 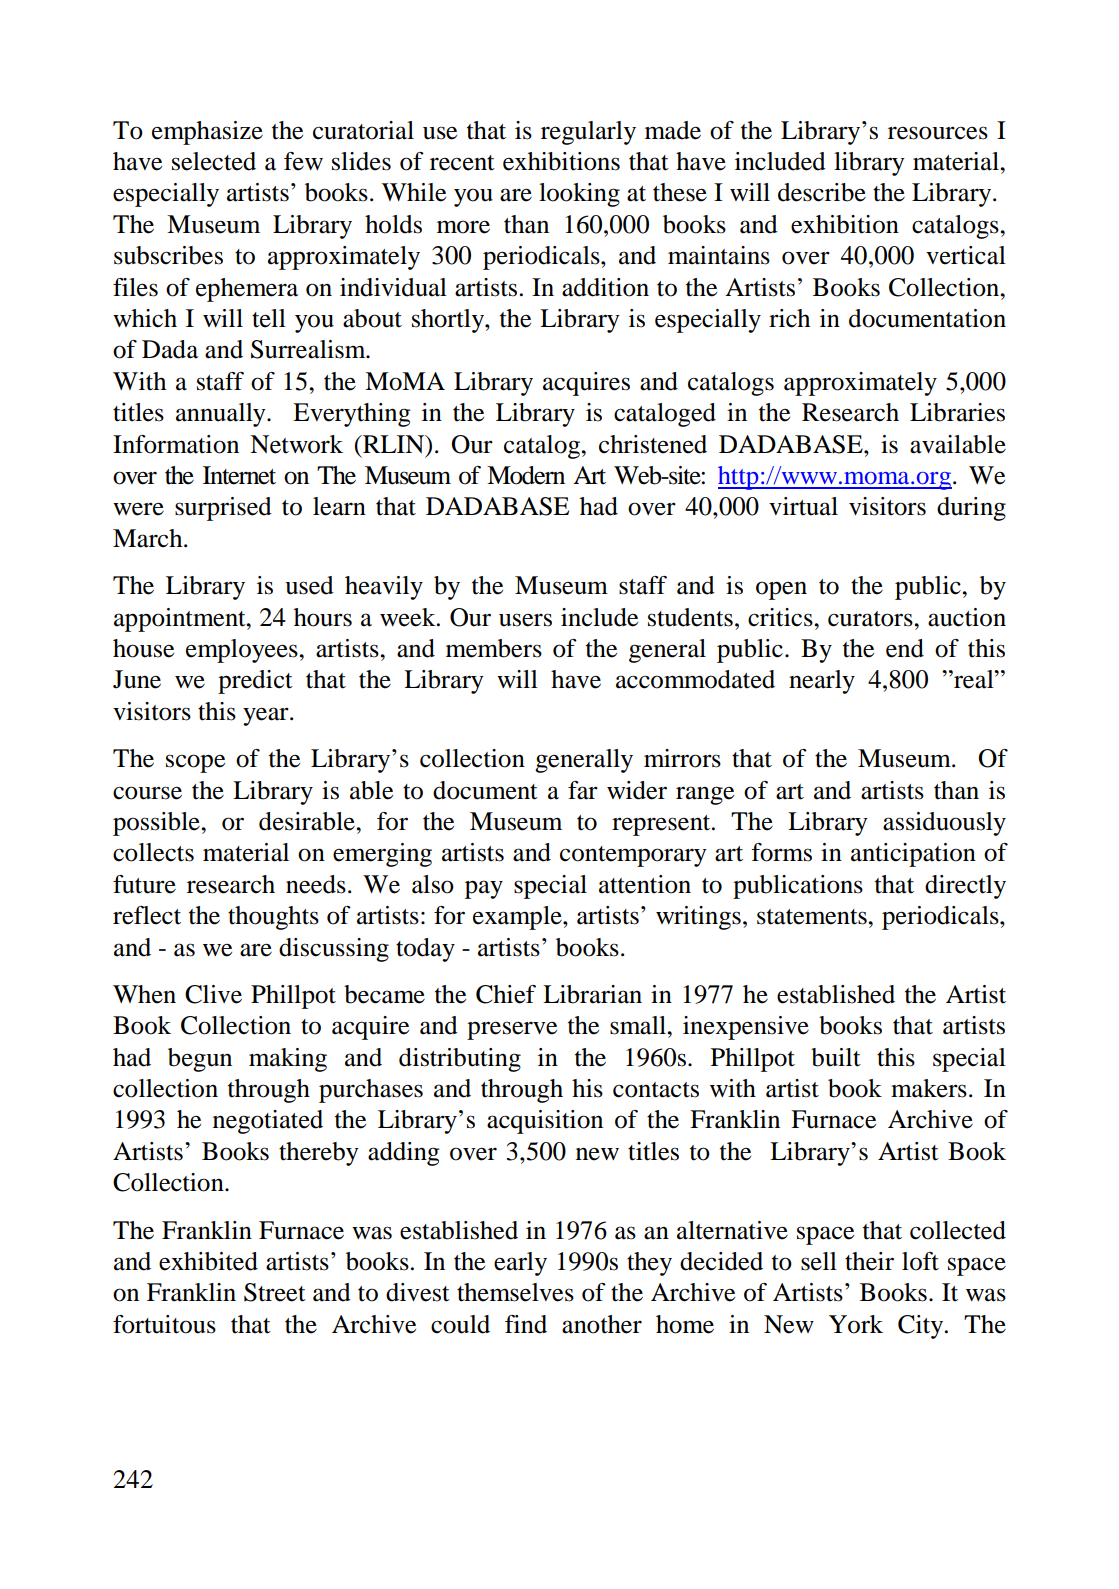 What do you see at coordinates (275, 1292) in the screenshot?
I see `Street` at bounding box center [275, 1292].
